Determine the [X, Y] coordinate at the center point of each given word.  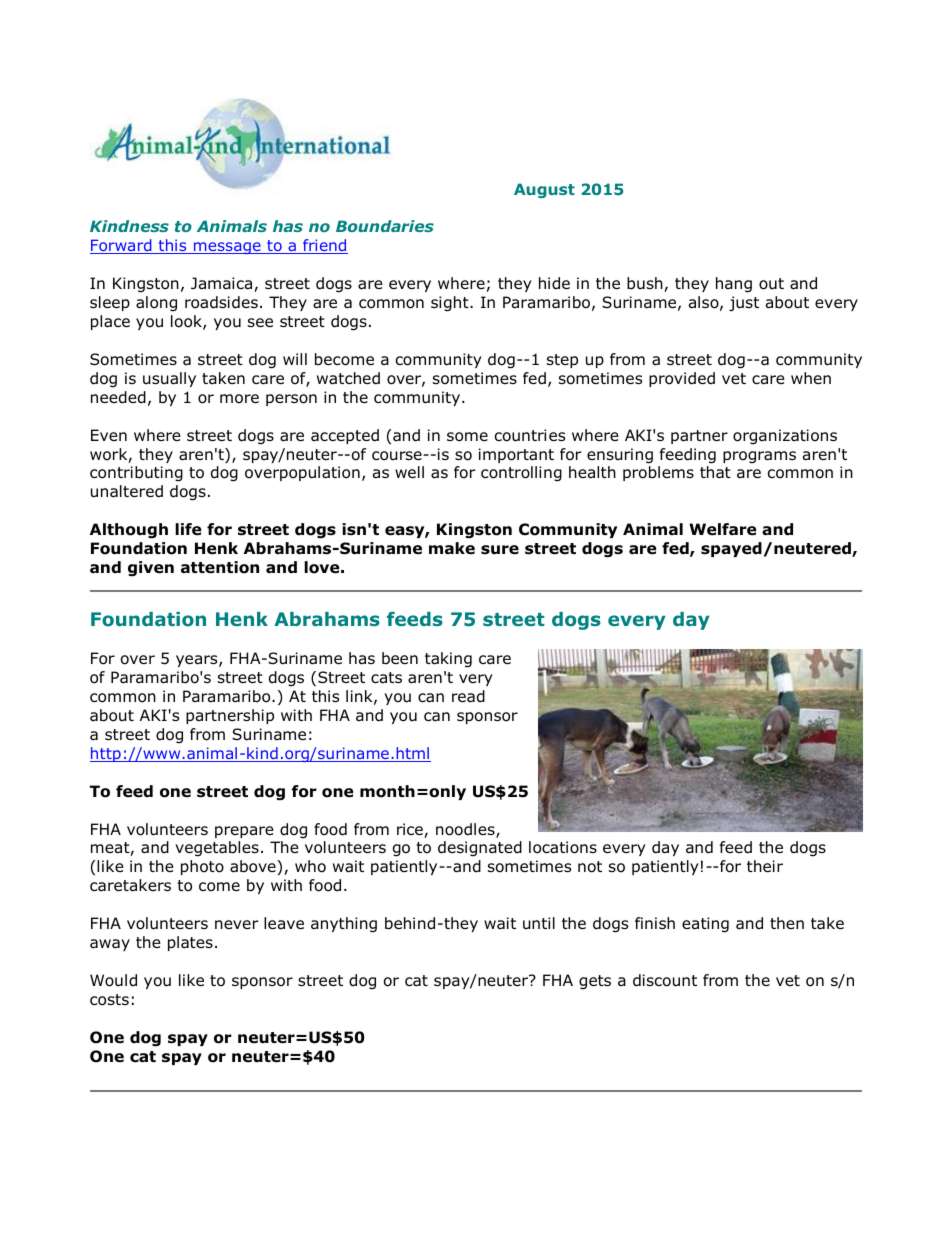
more [239, 399]
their [765, 866]
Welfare [722, 529]
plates [190, 943]
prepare [244, 832]
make [452, 548]
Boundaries [385, 226]
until [539, 923]
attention [220, 567]
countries [530, 435]
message [227, 248]
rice [411, 830]
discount [665, 980]
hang [734, 285]
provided [682, 379]
